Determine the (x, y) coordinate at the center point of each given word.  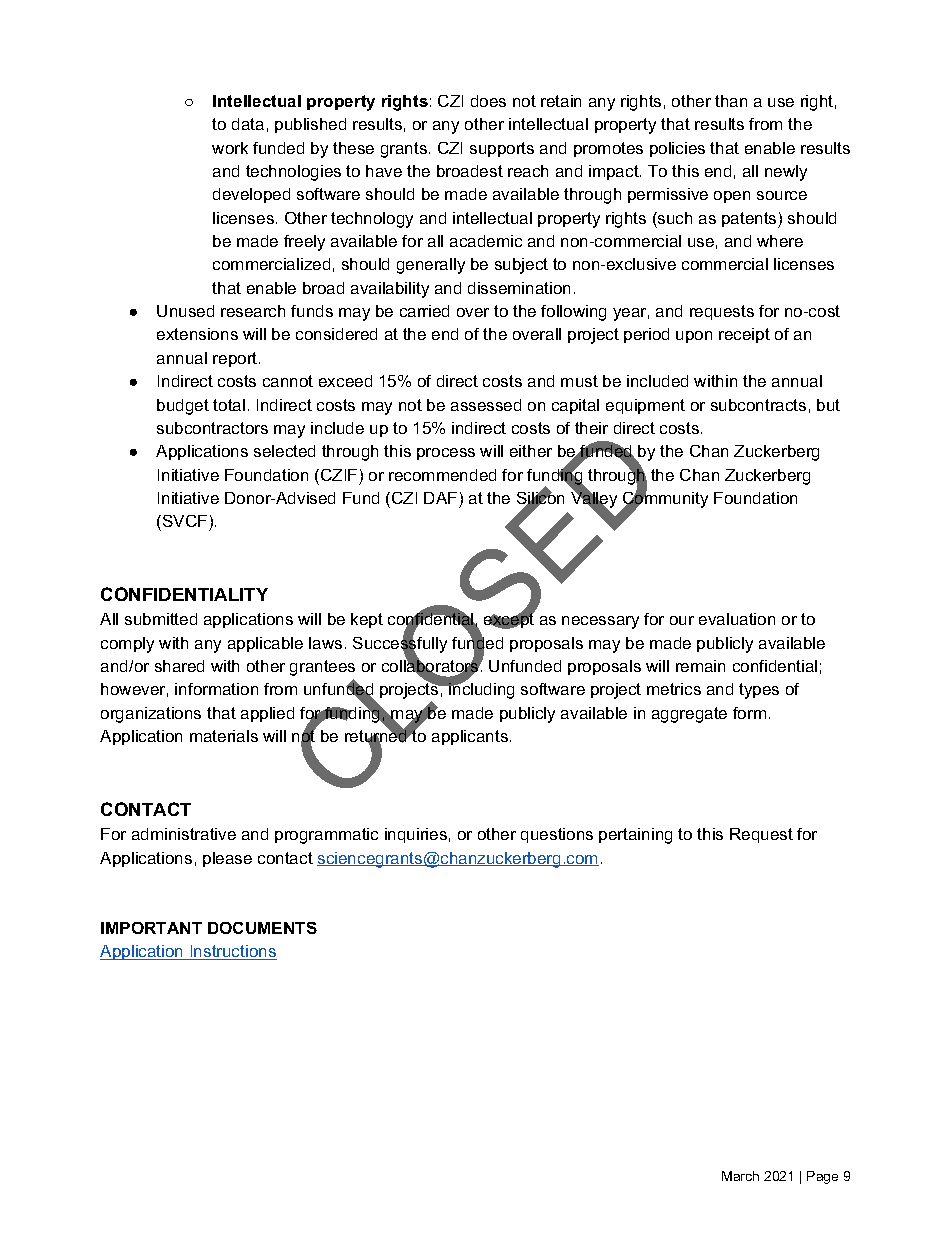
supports (502, 149)
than (731, 101)
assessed (486, 405)
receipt (744, 335)
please (227, 859)
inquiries (416, 835)
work (230, 148)
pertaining (635, 836)
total (229, 405)
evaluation (737, 619)
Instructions (232, 952)
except (509, 620)
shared (179, 666)
